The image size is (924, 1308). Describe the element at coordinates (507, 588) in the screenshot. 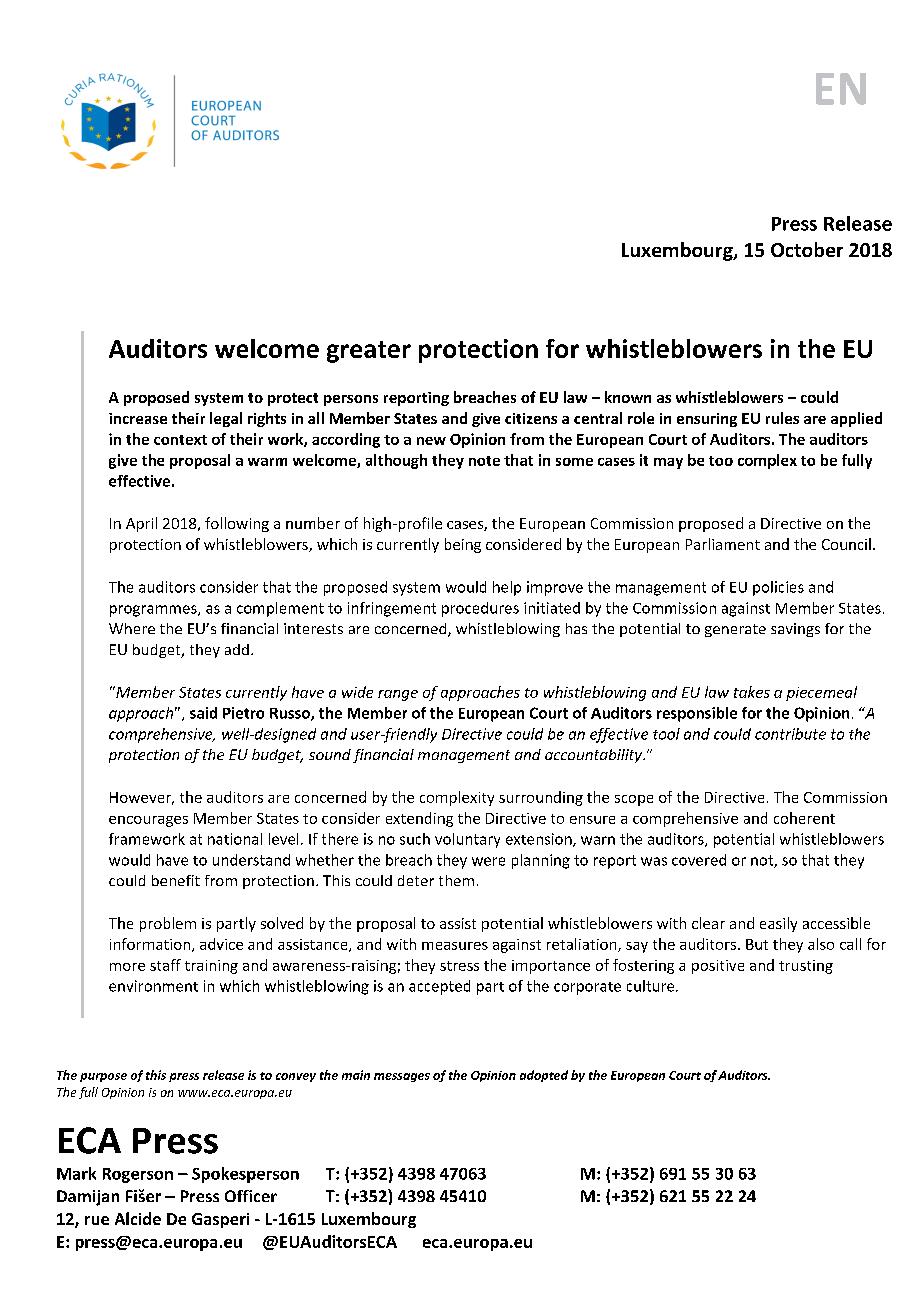

I see `help` at that location.
